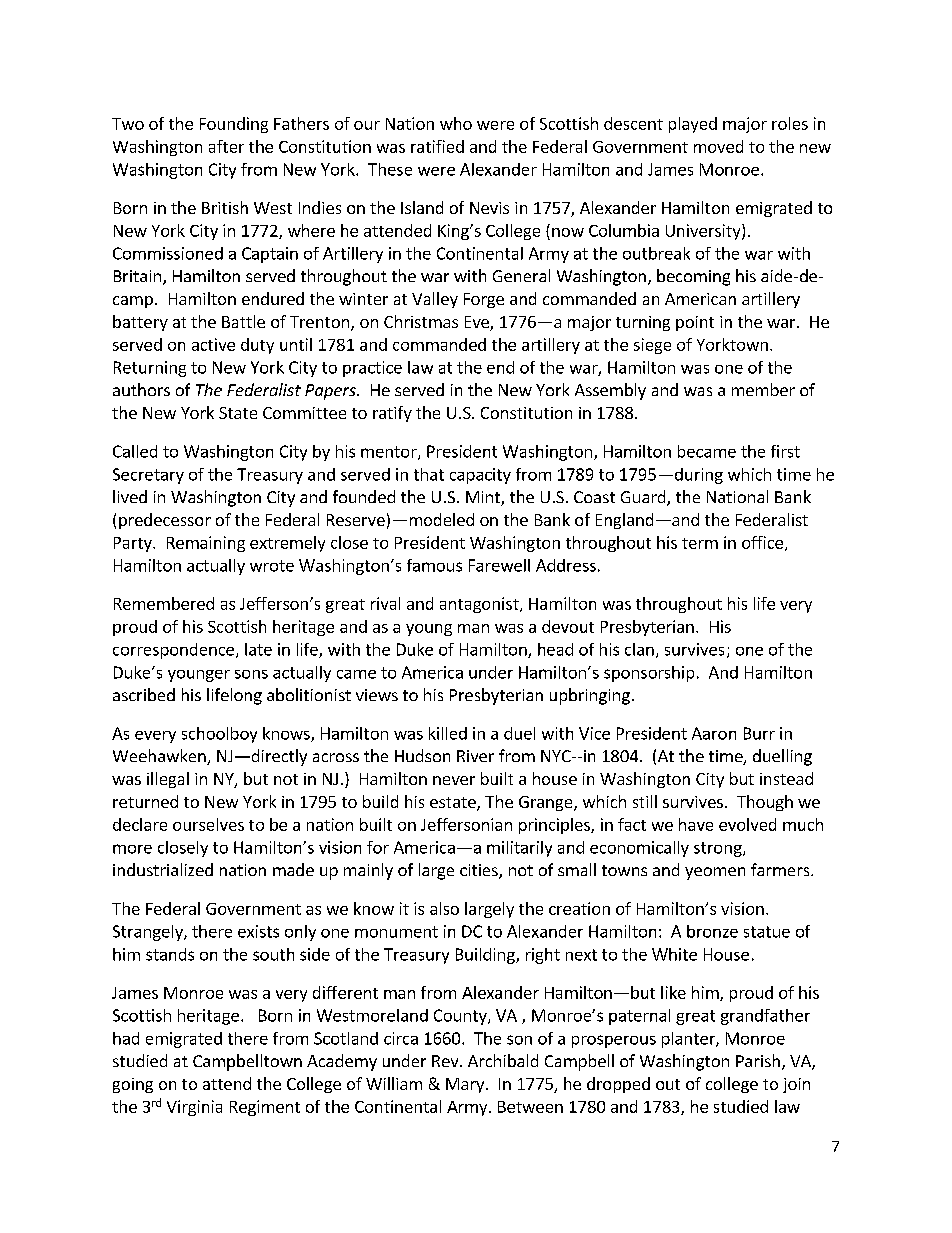  What do you see at coordinates (785, 451) in the screenshot?
I see `first` at bounding box center [785, 451].
